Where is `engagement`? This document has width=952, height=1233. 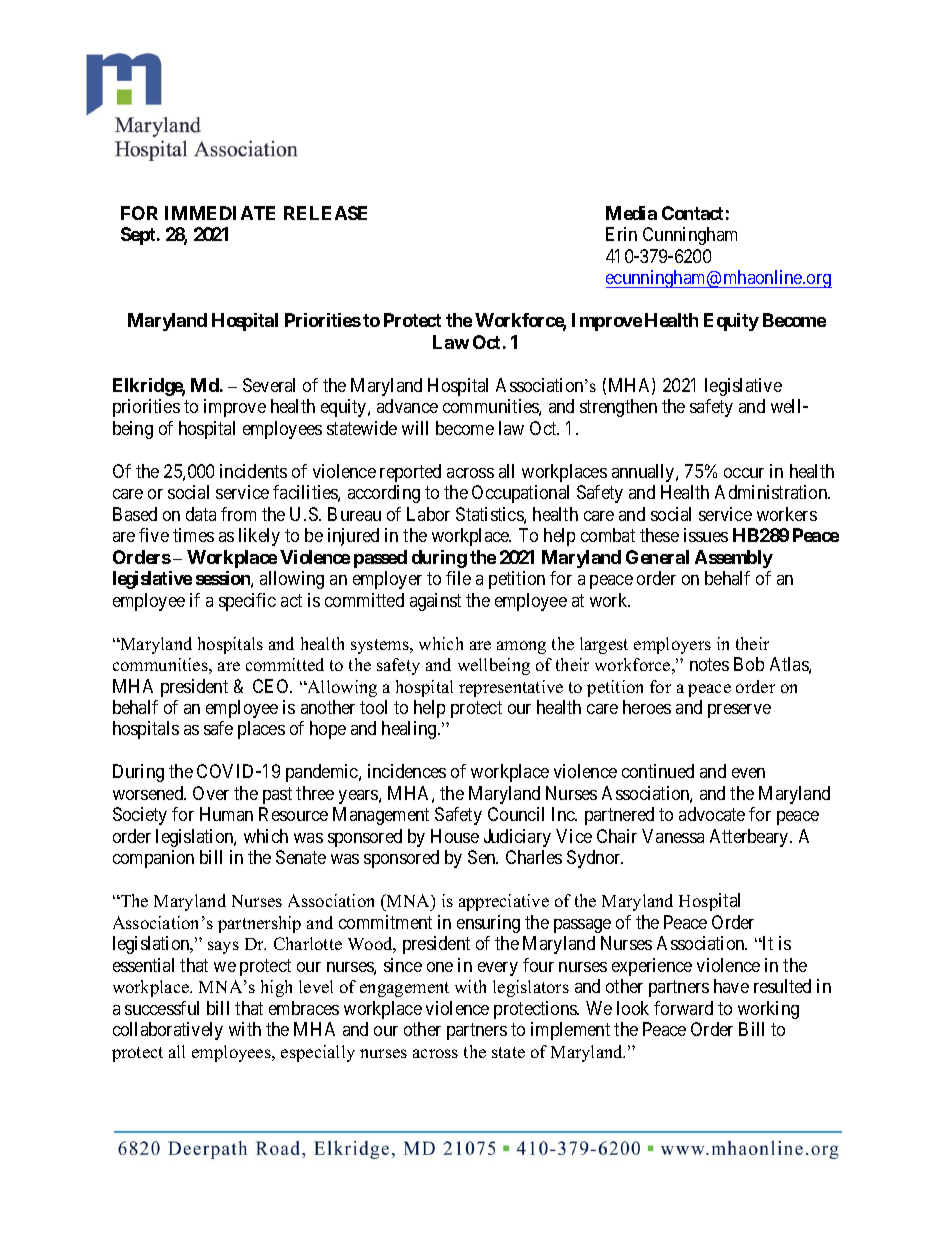 engagement is located at coordinates (404, 989).
